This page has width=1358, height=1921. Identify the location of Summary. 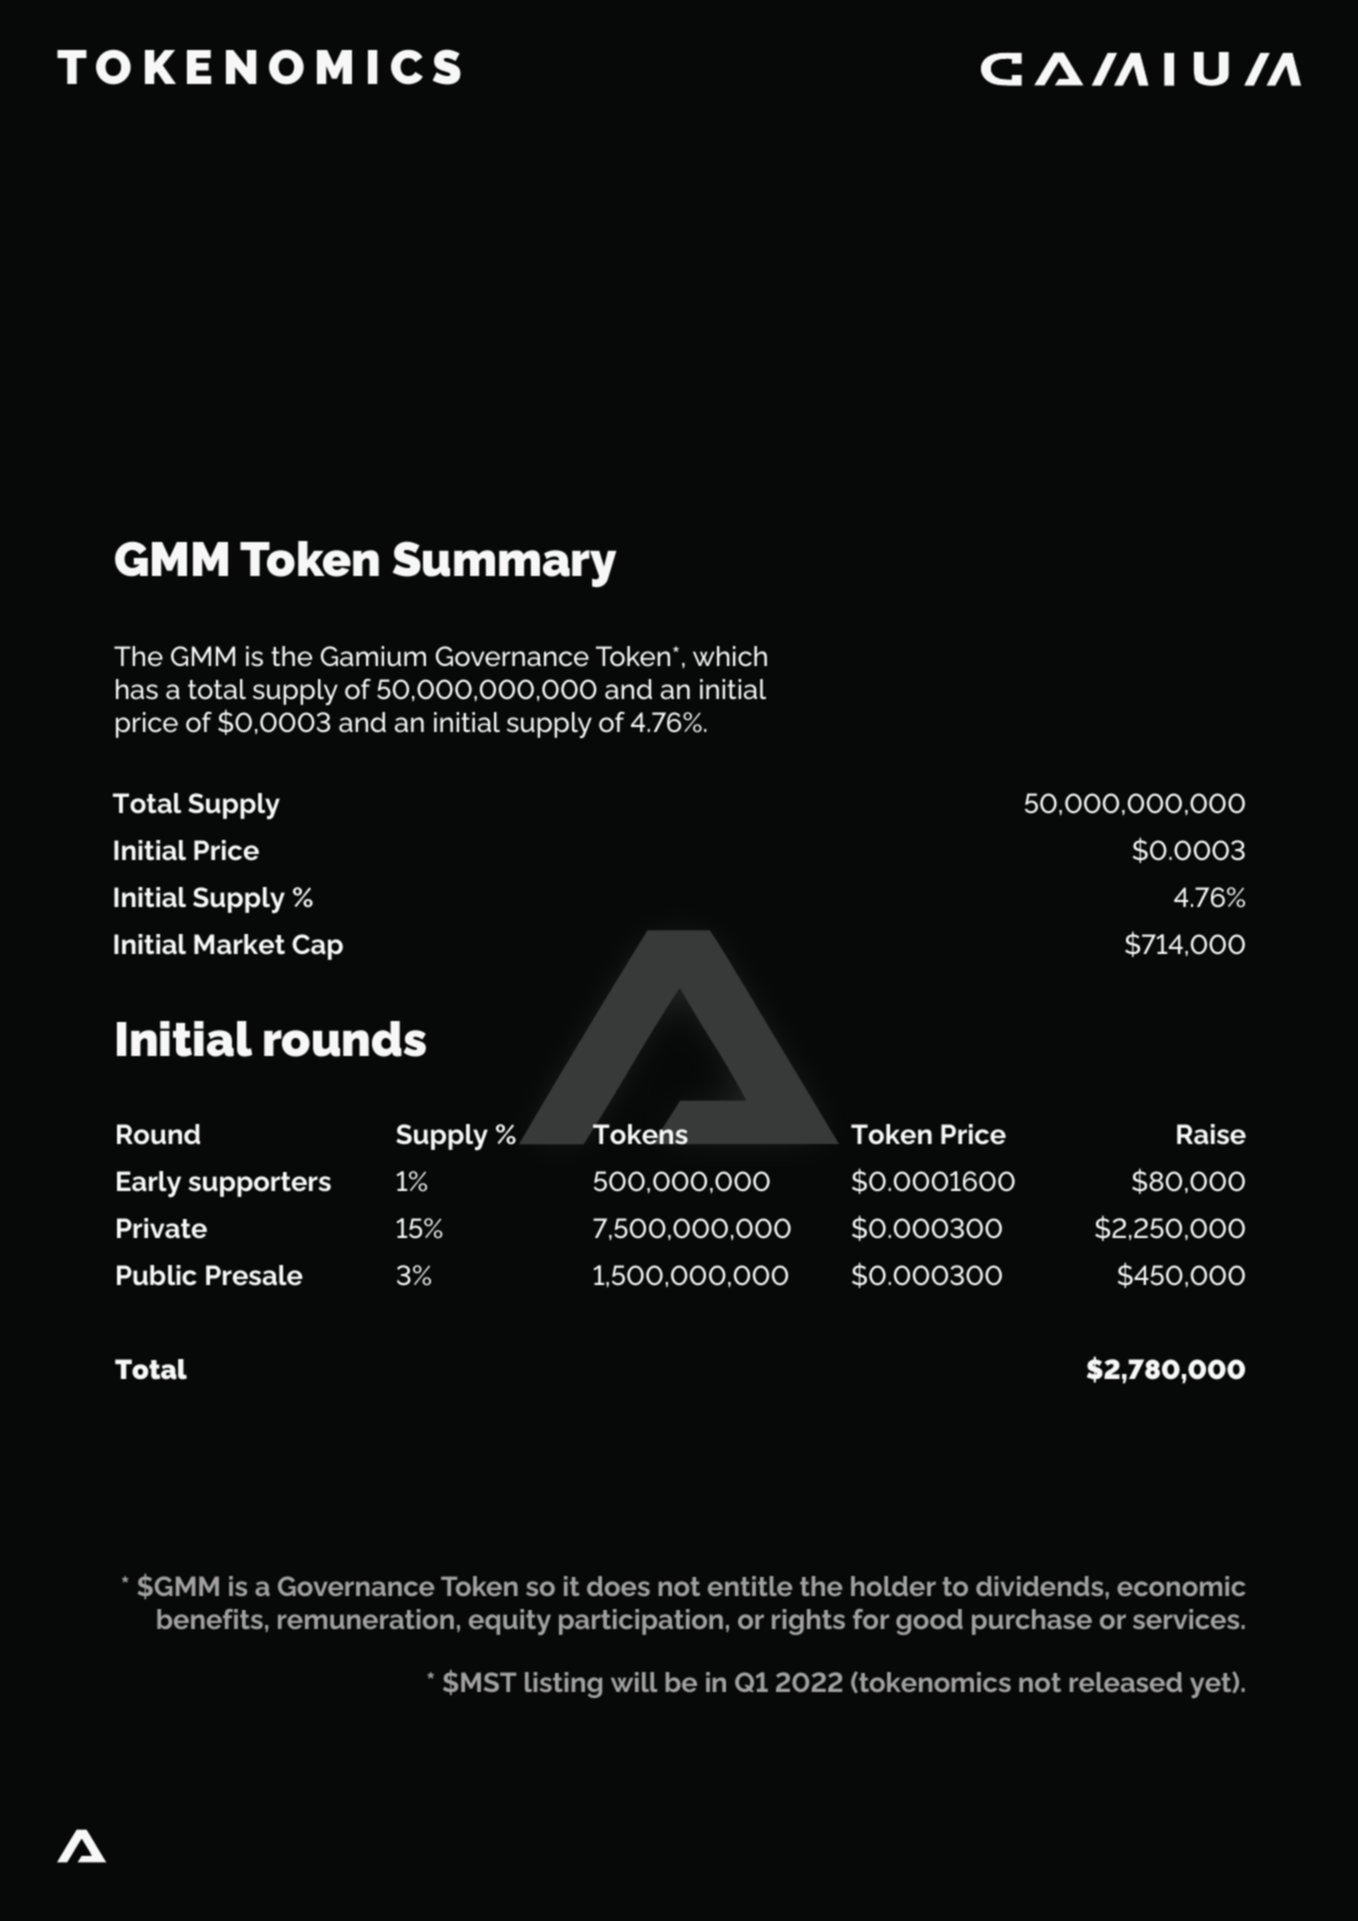
(504, 564).
